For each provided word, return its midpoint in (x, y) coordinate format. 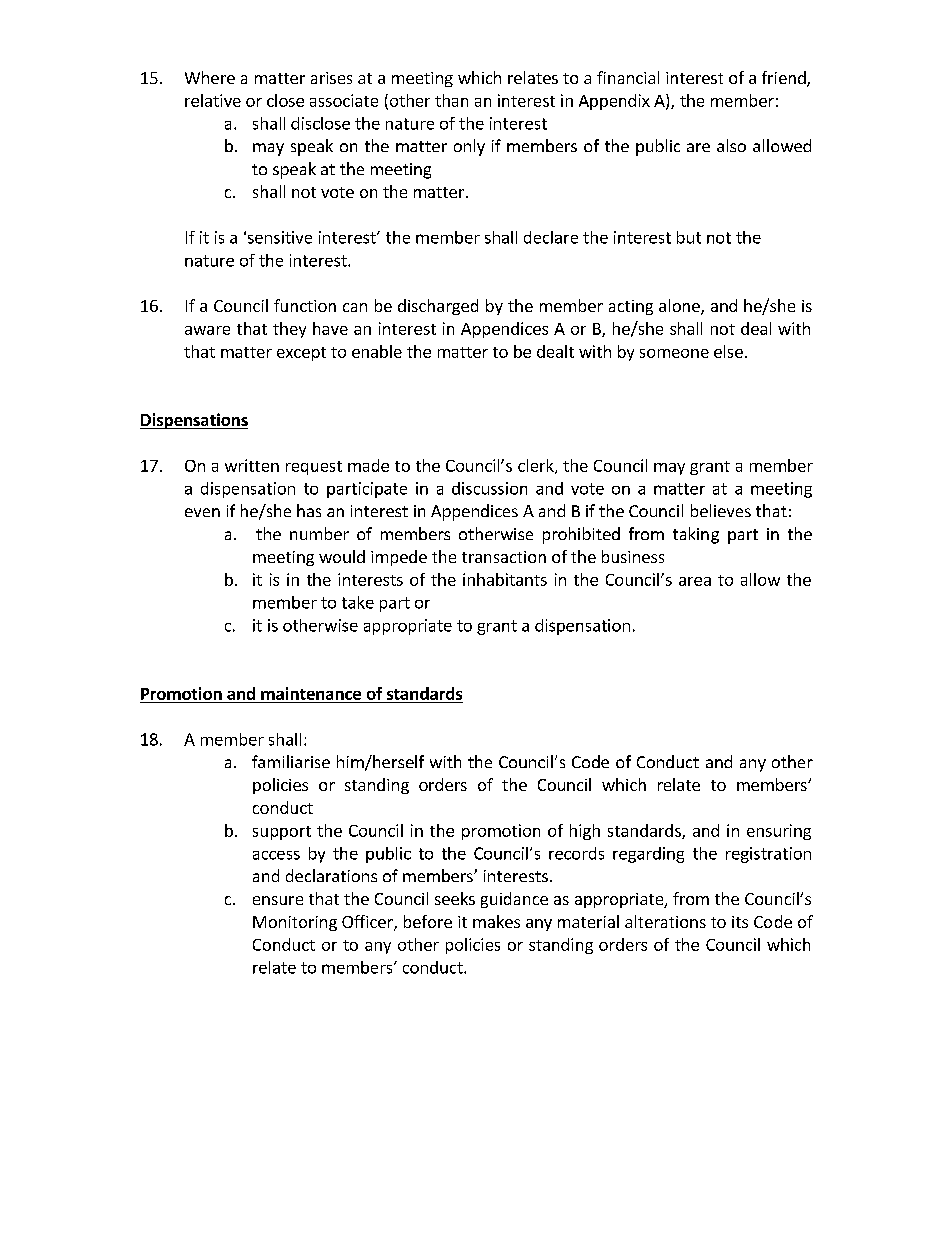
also (731, 145)
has (309, 510)
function (305, 305)
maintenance (311, 693)
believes (721, 510)
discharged (438, 307)
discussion (489, 488)
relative (213, 100)
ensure (278, 900)
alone (680, 307)
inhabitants (505, 579)
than (451, 100)
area (695, 581)
